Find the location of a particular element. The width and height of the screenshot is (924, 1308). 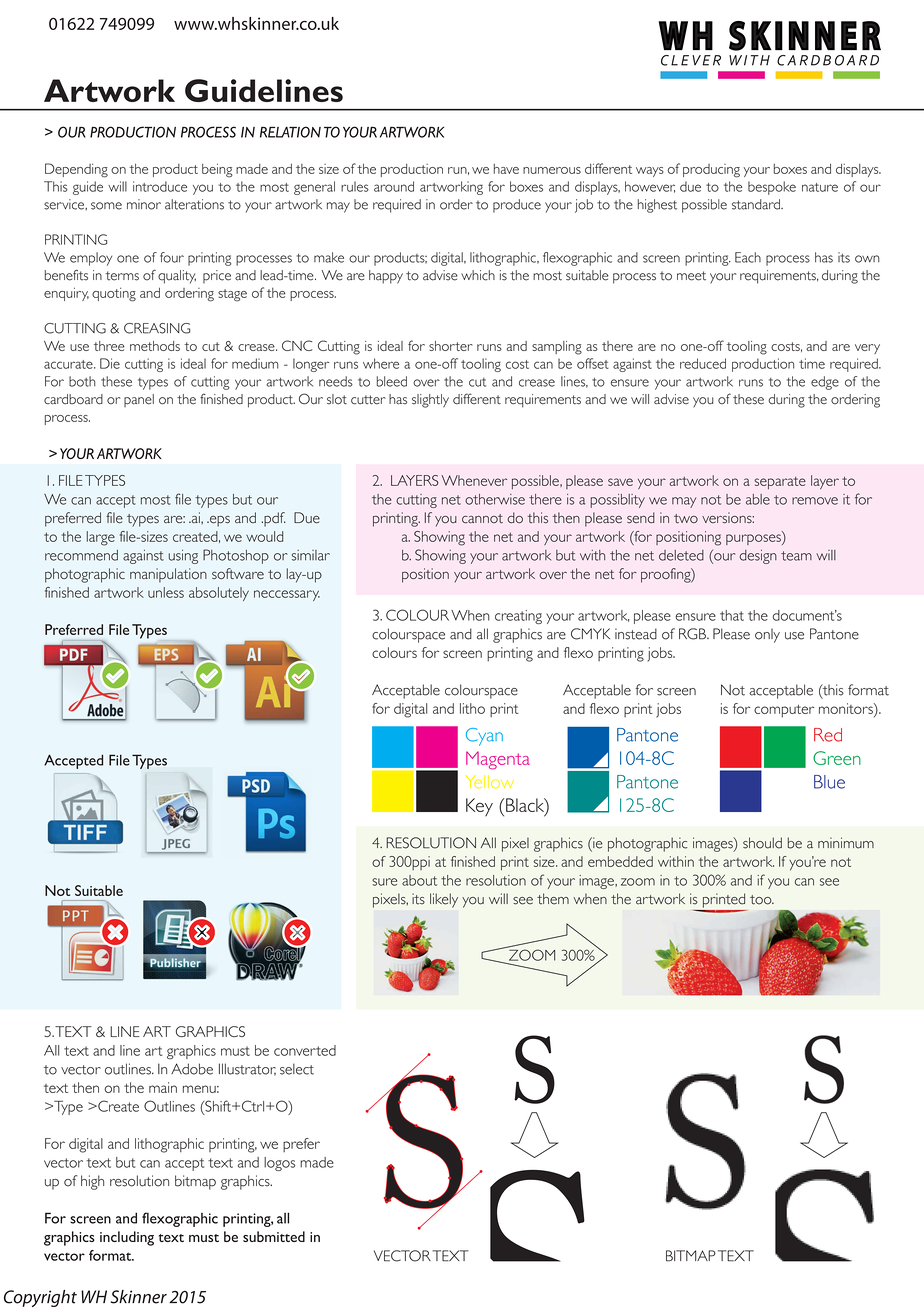

slightly is located at coordinates (430, 401).
